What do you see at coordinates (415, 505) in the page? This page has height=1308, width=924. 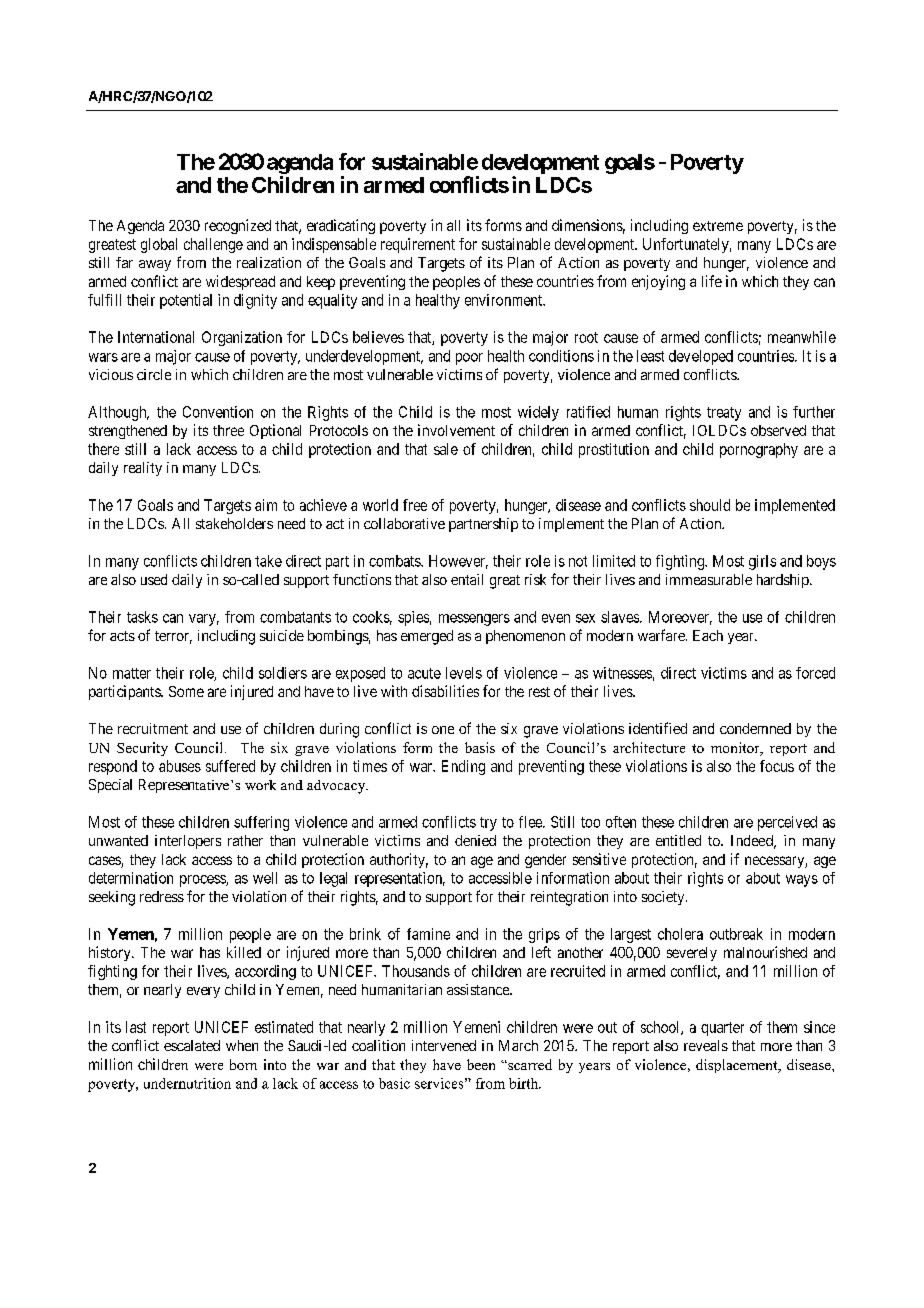 I see `free` at bounding box center [415, 505].
